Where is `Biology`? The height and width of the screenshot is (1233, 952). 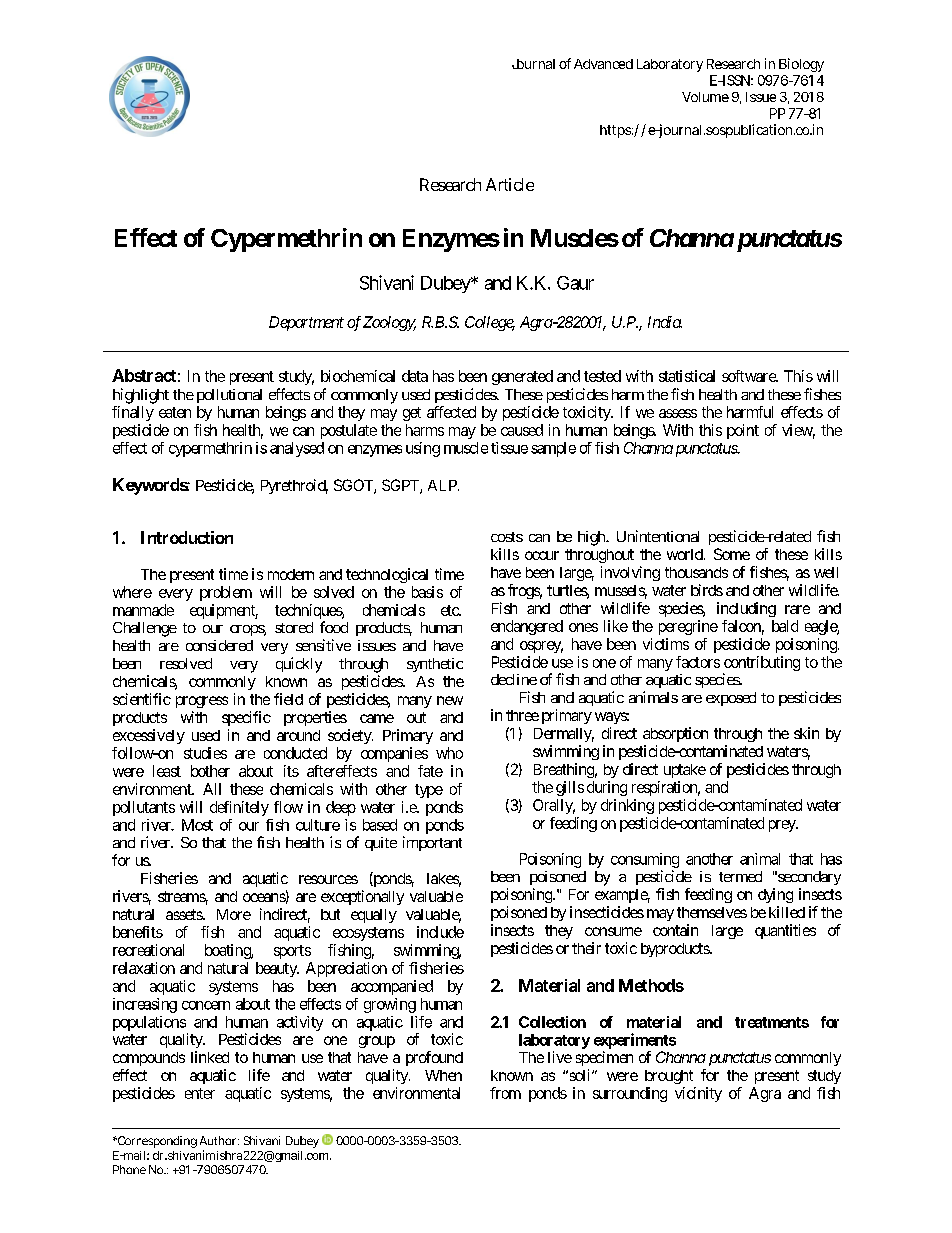 Biology is located at coordinates (801, 65).
